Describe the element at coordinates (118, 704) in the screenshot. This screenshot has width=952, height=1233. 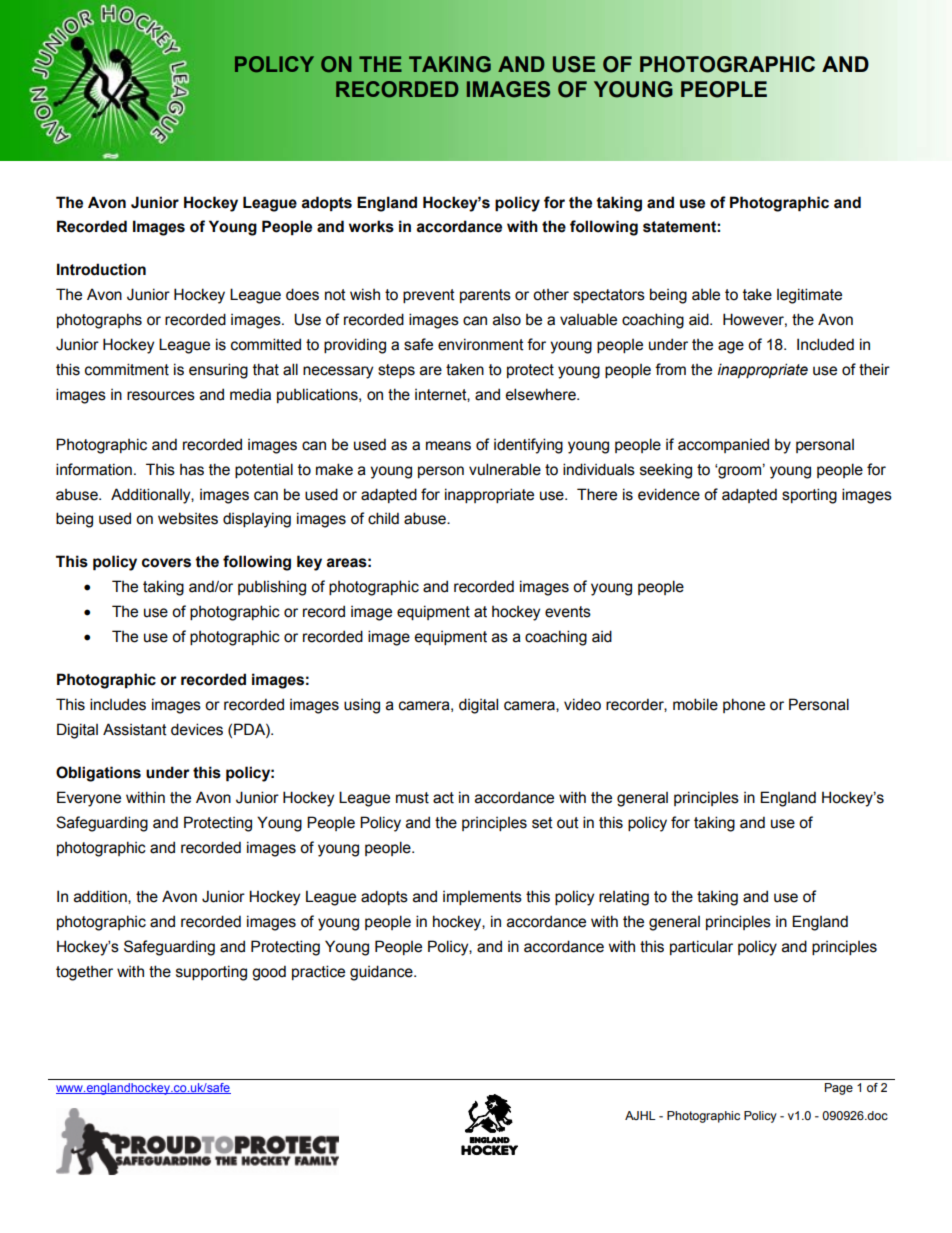
I see `includes` at that location.
